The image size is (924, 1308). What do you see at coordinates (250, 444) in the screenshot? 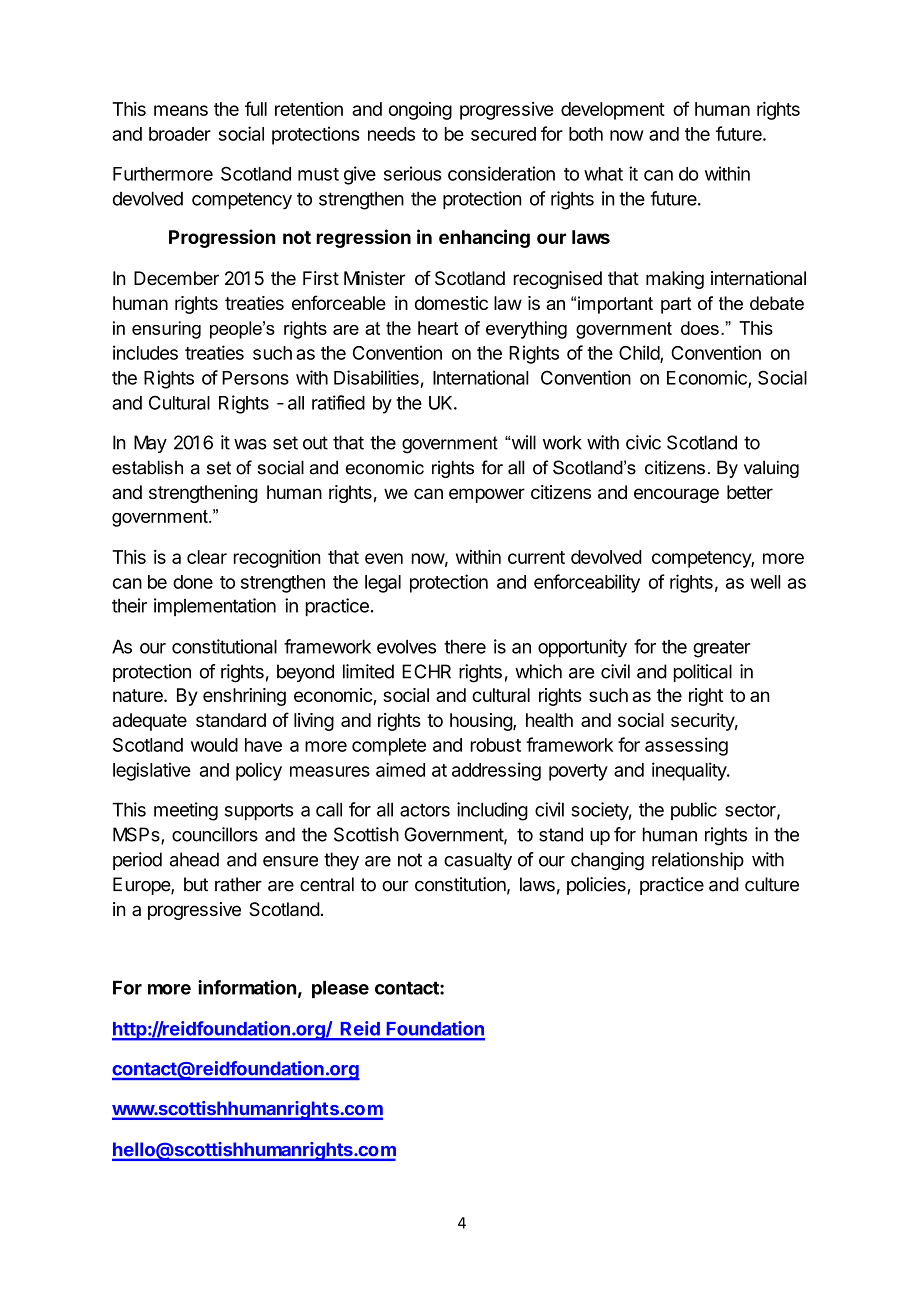
I see `was` at bounding box center [250, 444].
